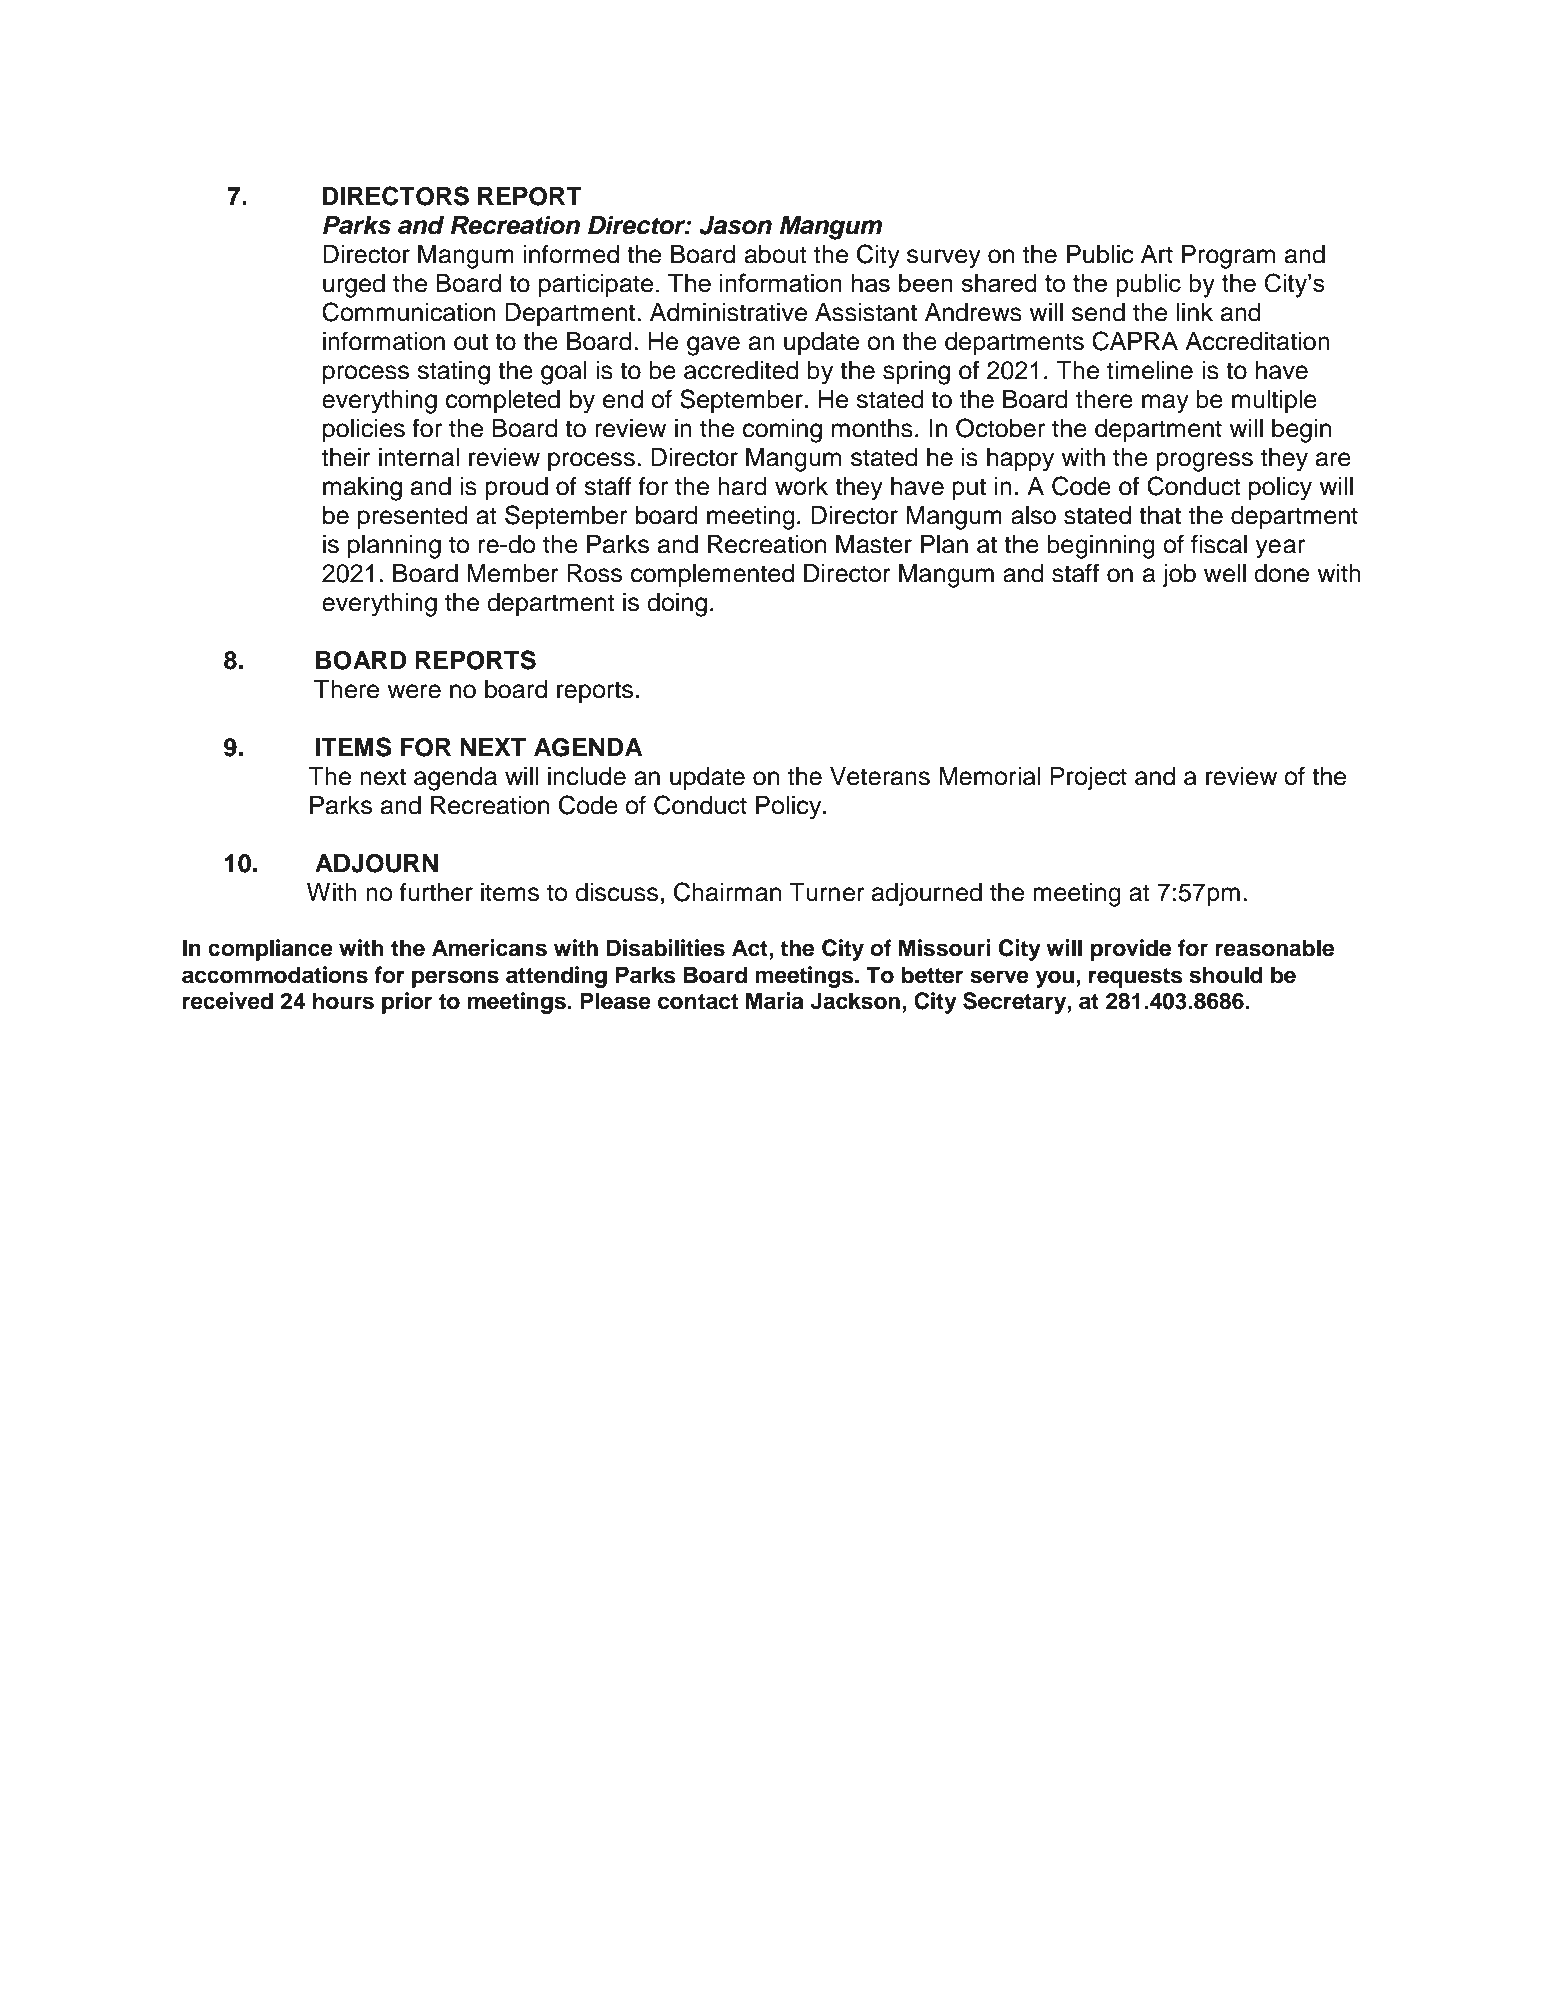 This image has width=1544, height=1998. Describe the element at coordinates (343, 1001) in the image. I see `hours` at that location.
